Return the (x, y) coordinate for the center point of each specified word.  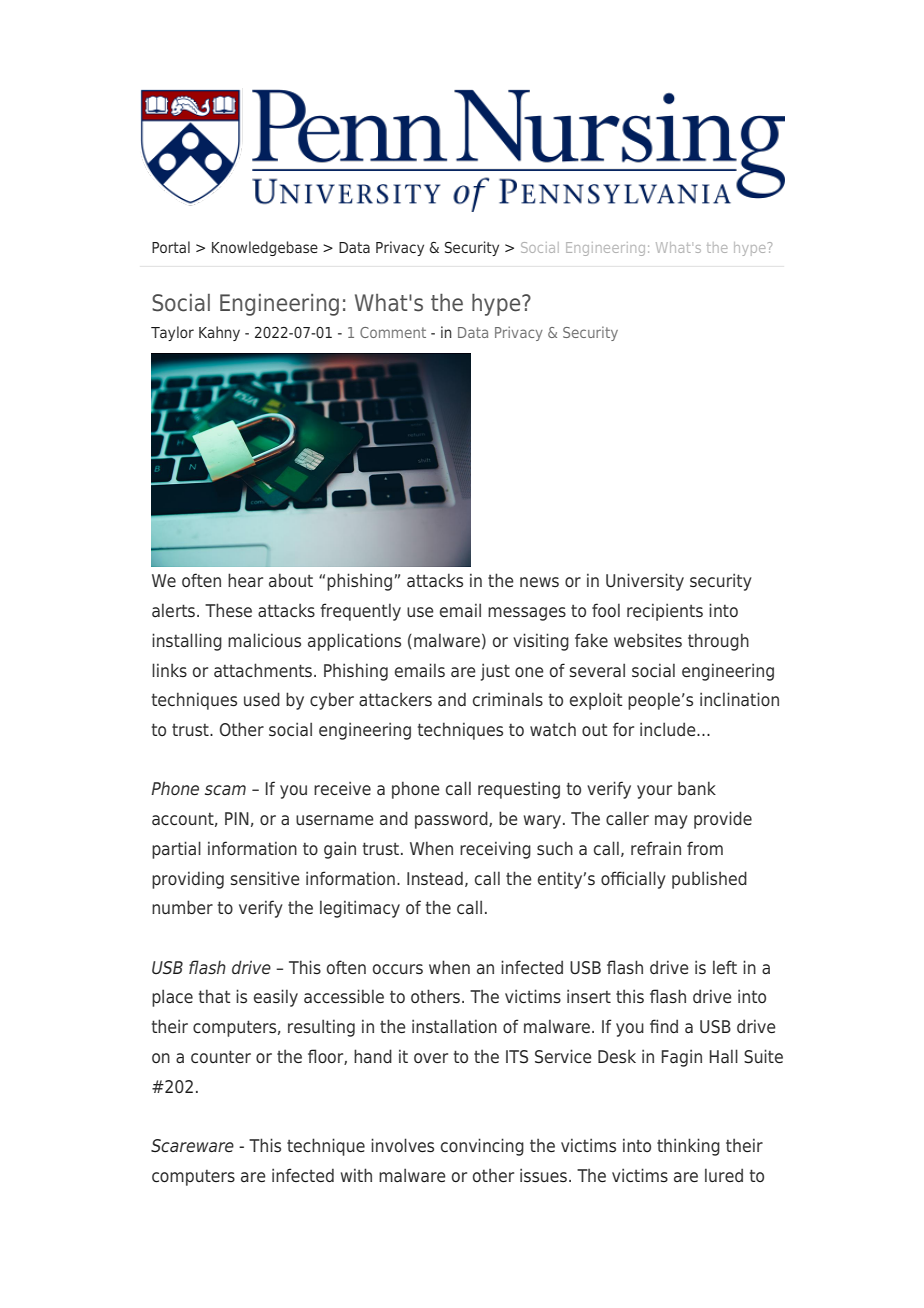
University (645, 582)
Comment (393, 332)
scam (225, 790)
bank (697, 788)
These (228, 610)
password (452, 820)
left (725, 967)
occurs (398, 969)
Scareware (192, 1146)
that (215, 996)
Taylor (172, 333)
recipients (665, 612)
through (718, 642)
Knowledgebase (265, 248)
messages (527, 614)
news (539, 582)
